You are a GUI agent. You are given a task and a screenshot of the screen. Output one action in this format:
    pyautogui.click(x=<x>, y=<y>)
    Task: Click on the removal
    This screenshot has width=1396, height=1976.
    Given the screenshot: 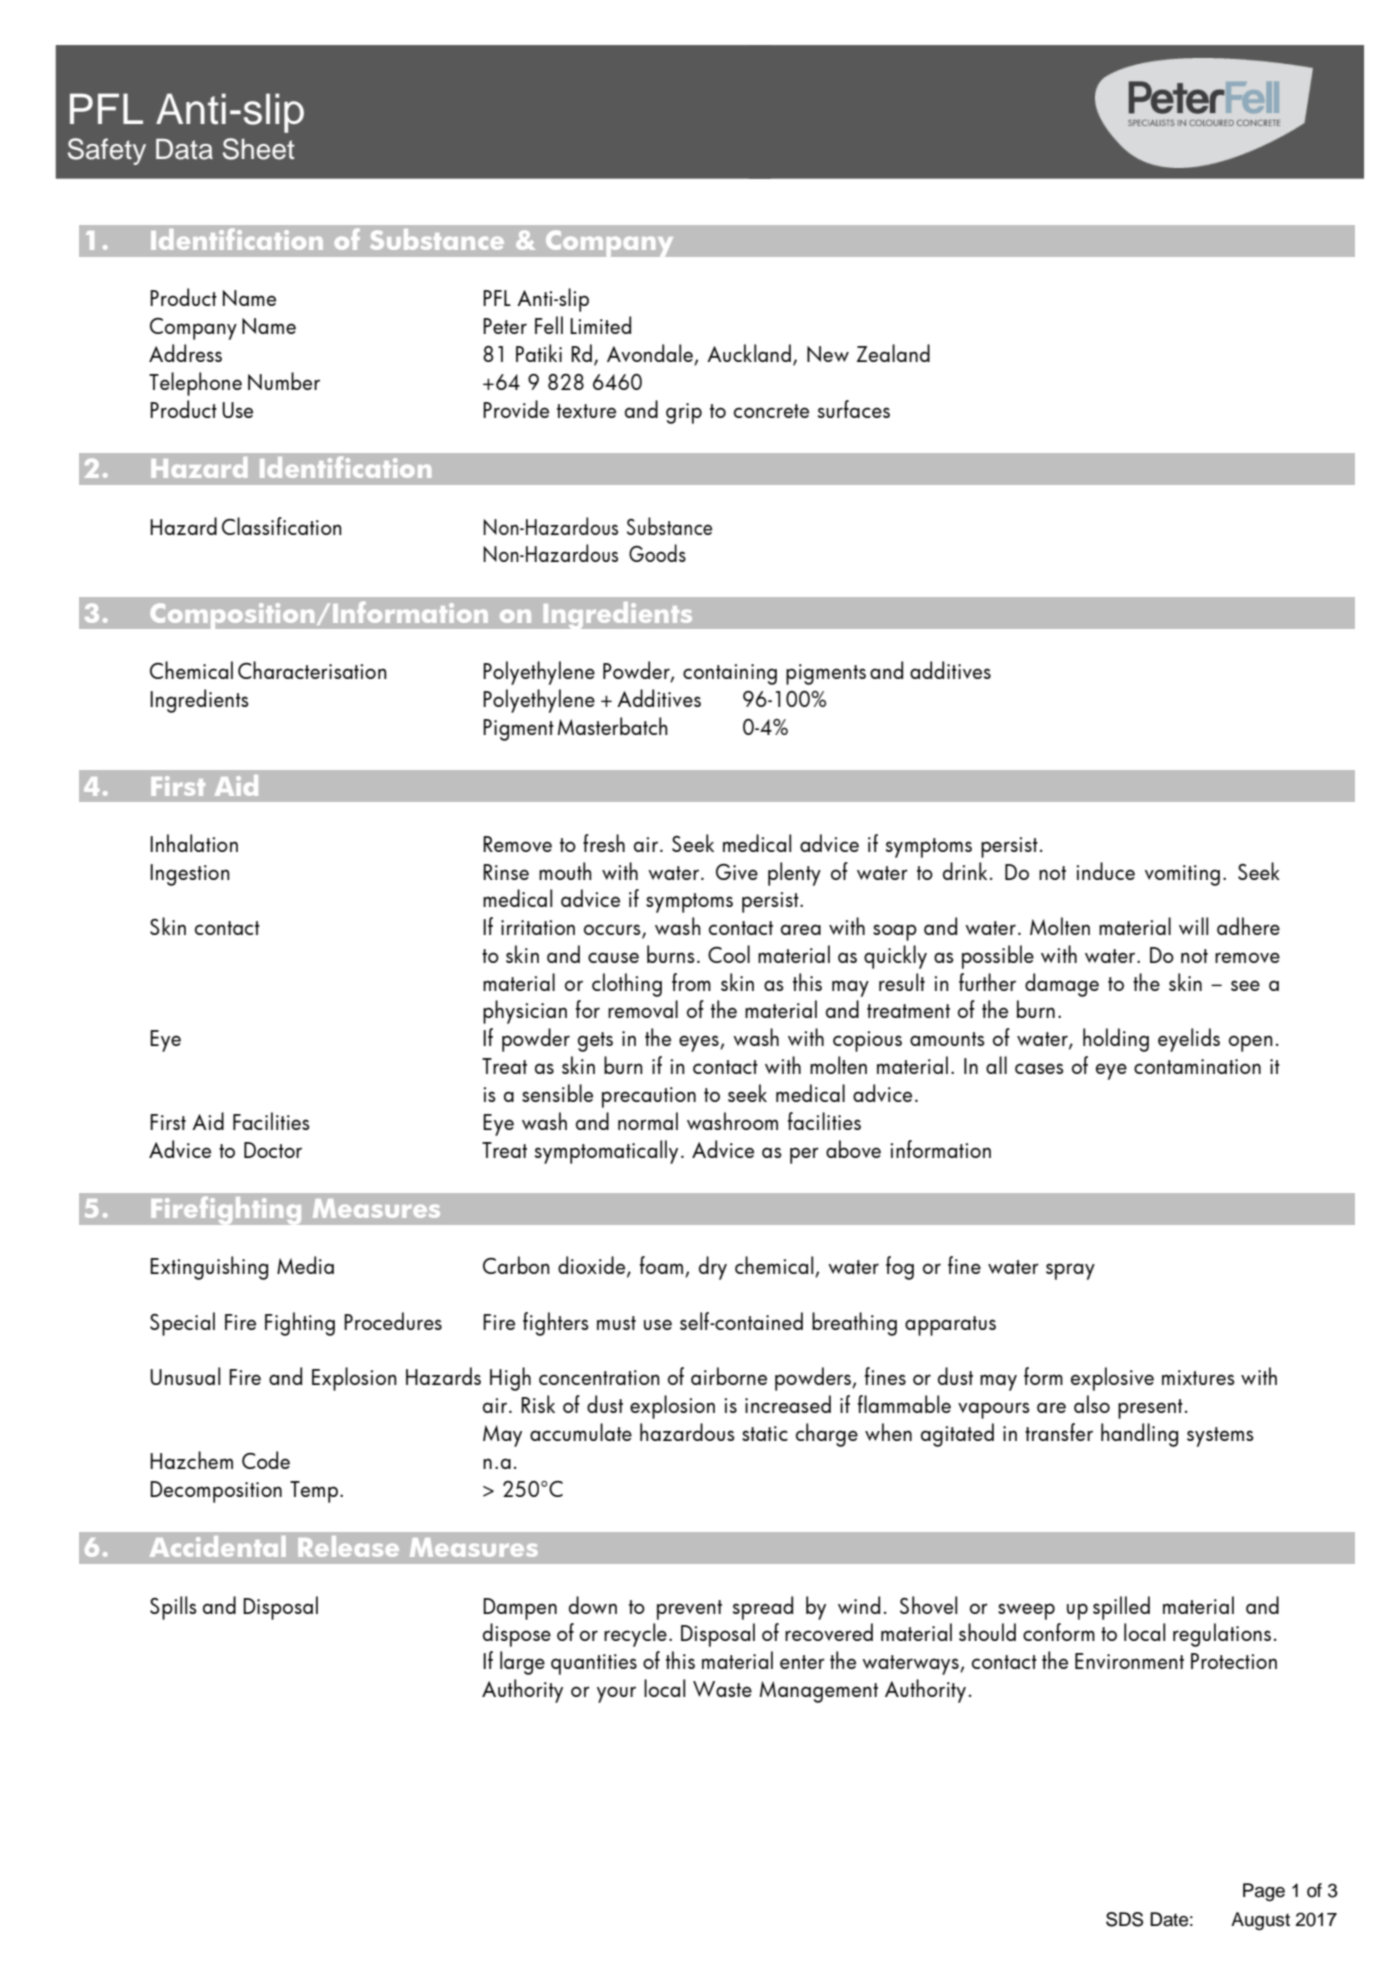 What is the action you would take?
    pyautogui.click(x=643, y=1009)
